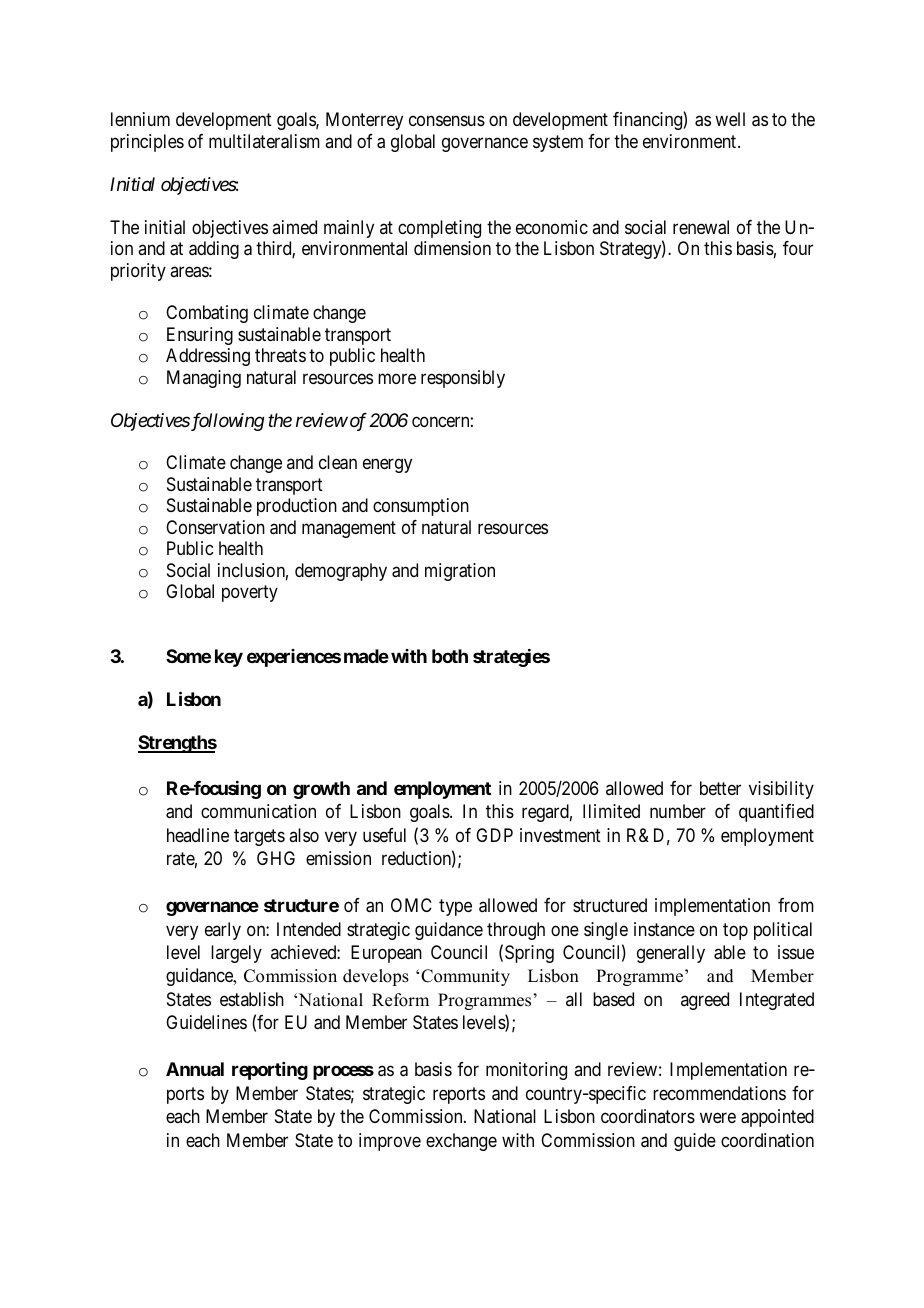  Describe the element at coordinates (463, 379) in the page. I see `responsibly` at that location.
